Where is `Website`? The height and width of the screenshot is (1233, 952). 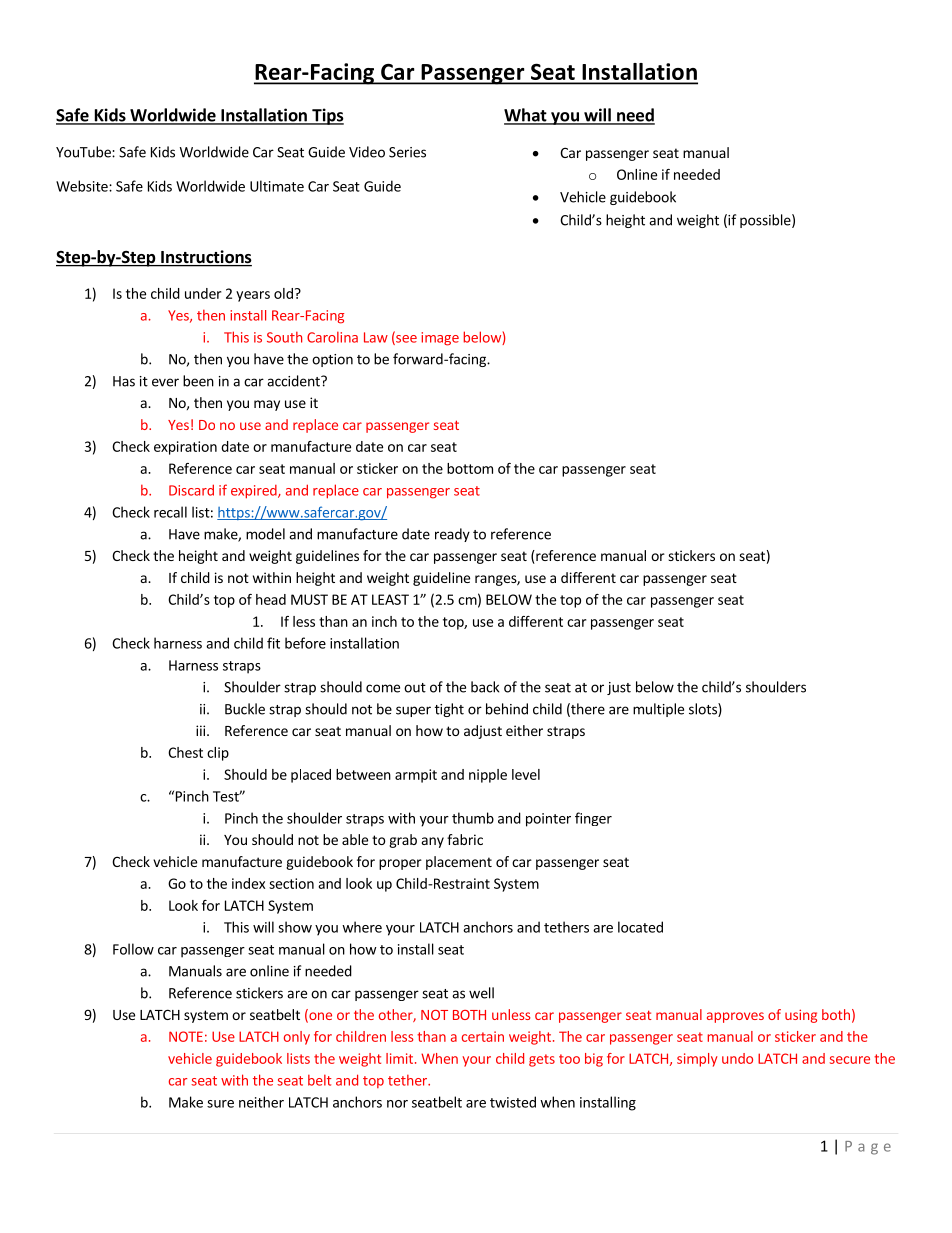 Website is located at coordinates (83, 186).
